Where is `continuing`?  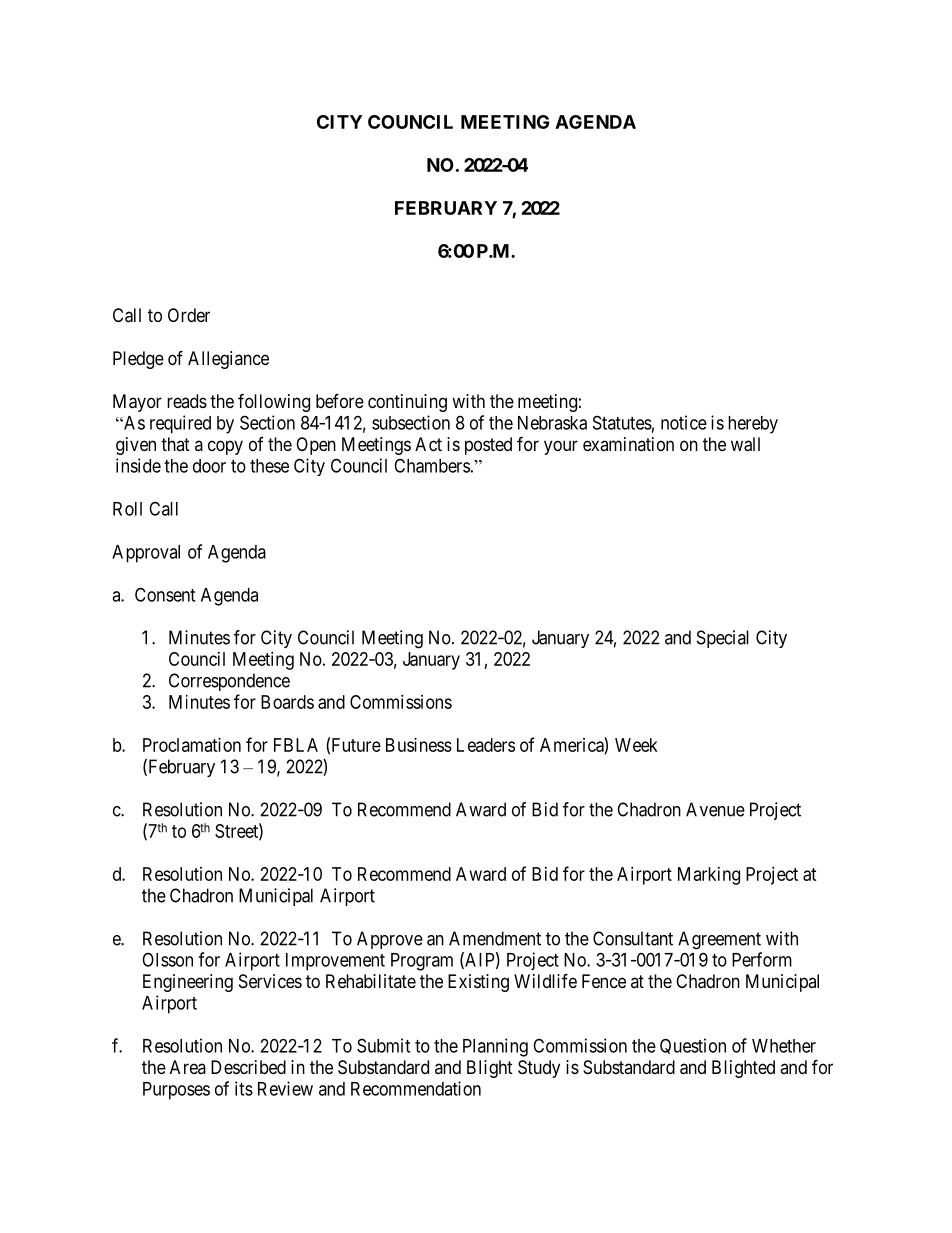
continuing is located at coordinates (407, 403).
